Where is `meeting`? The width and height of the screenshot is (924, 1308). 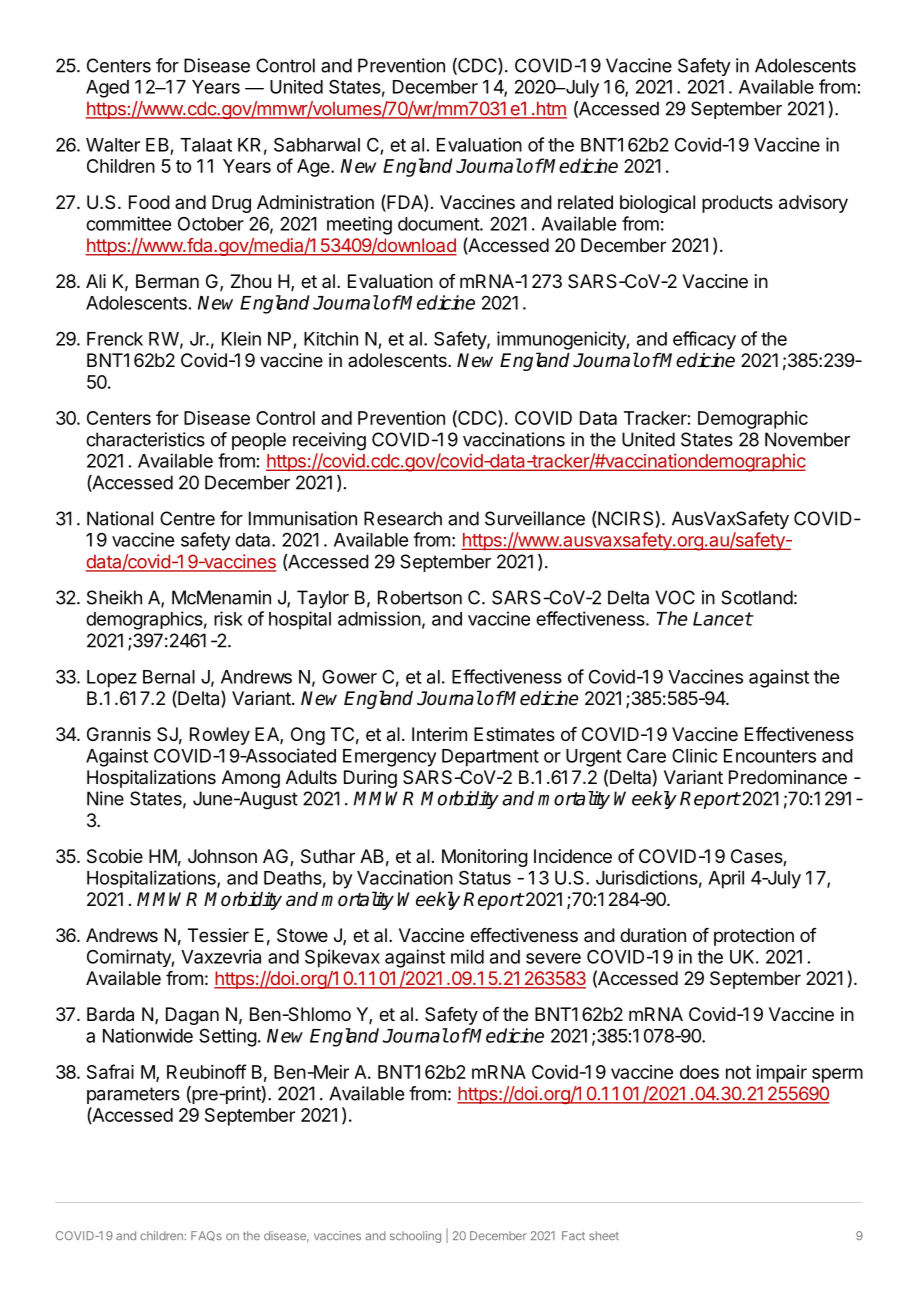 meeting is located at coordinates (359, 225).
